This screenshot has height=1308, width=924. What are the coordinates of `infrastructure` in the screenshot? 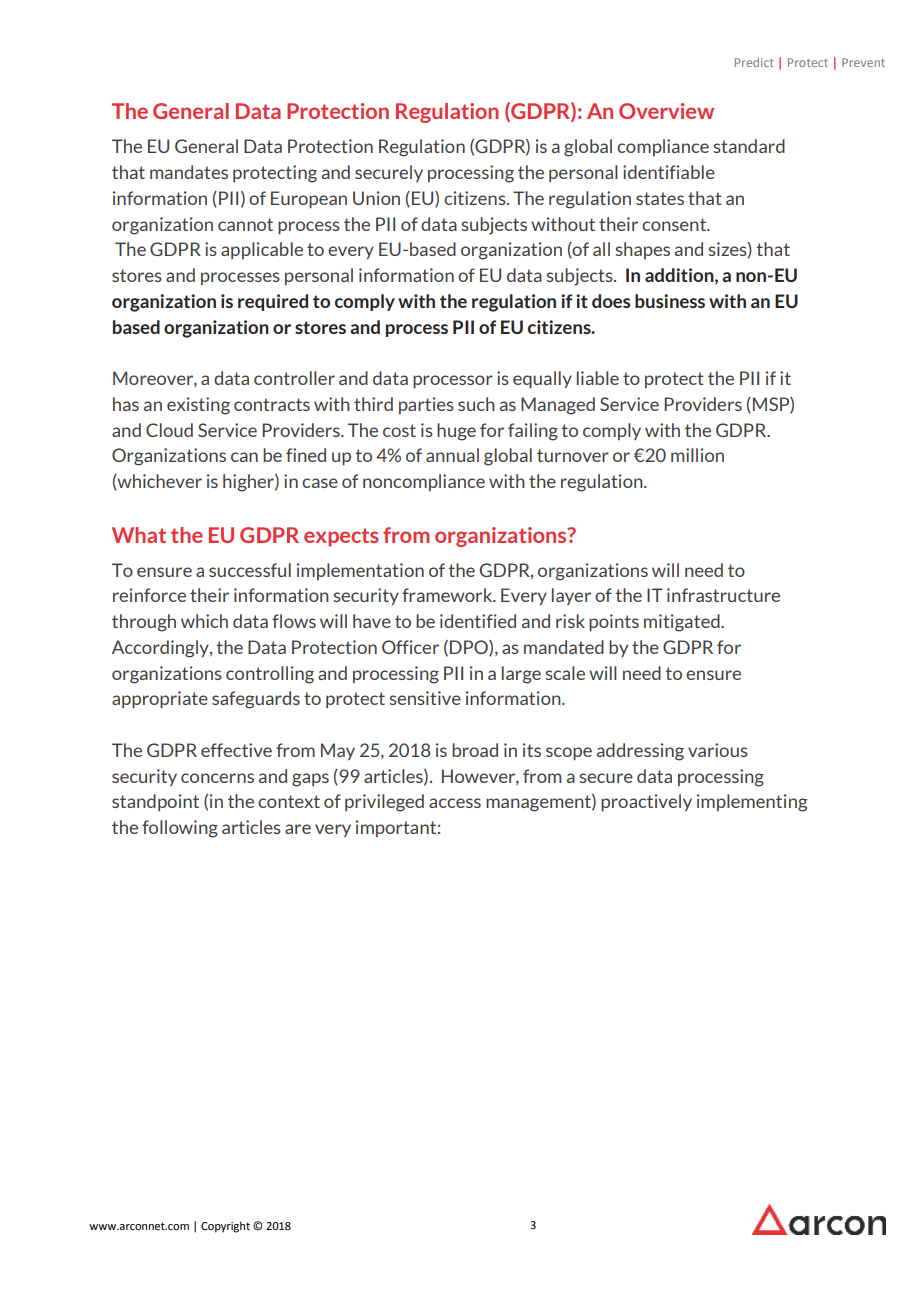 It's located at (723, 595).
